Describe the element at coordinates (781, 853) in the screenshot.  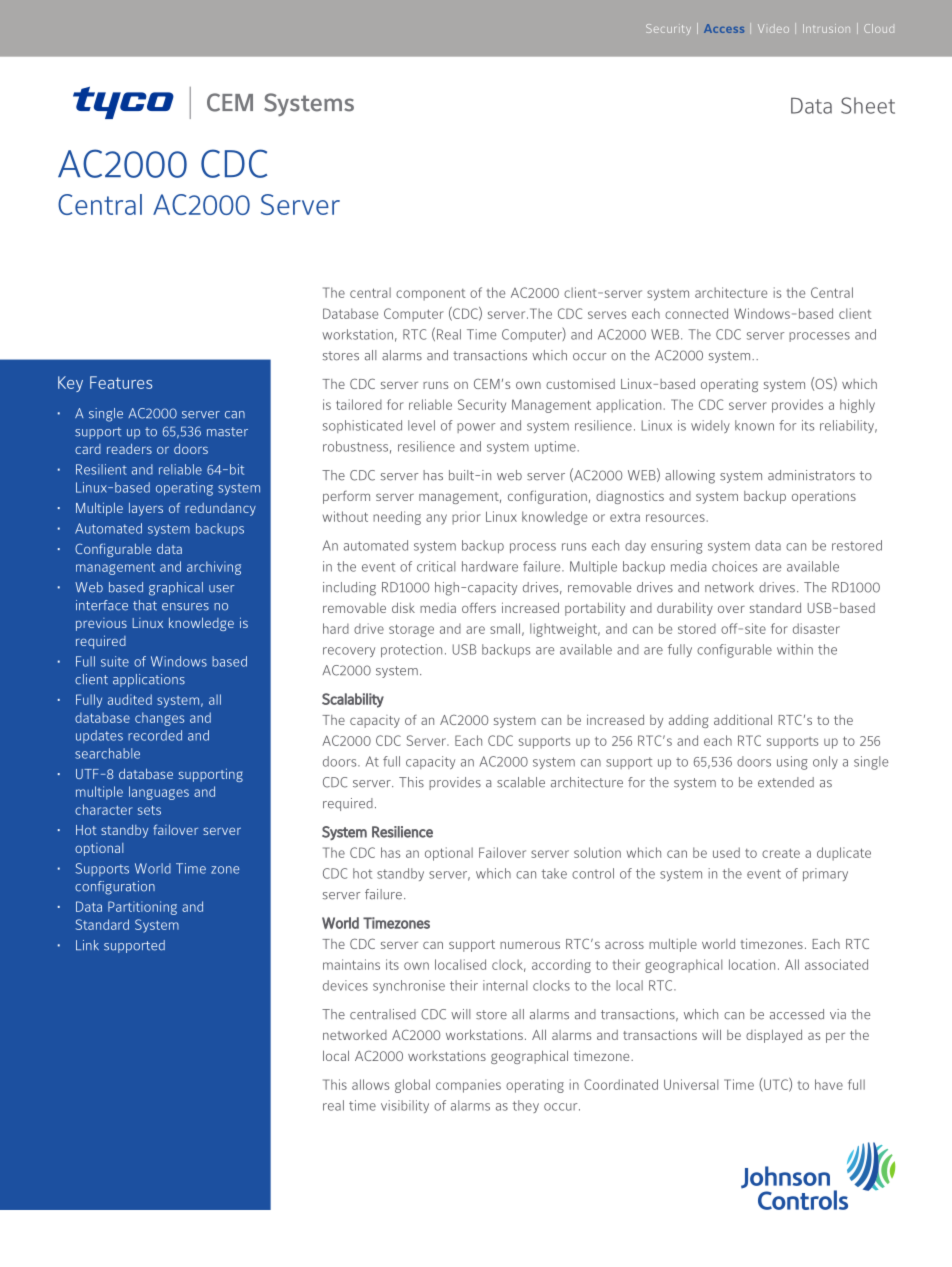
I see `create` at that location.
